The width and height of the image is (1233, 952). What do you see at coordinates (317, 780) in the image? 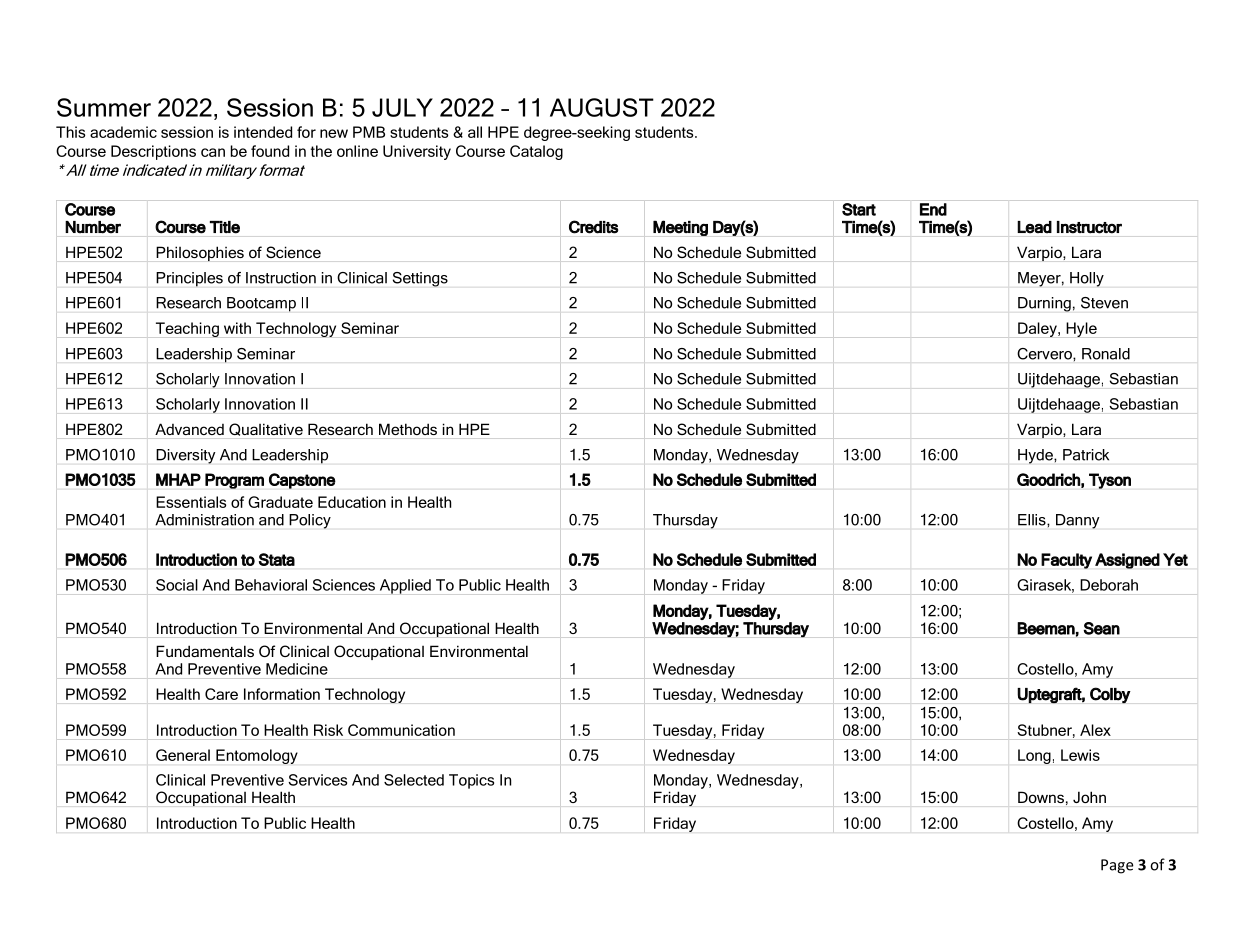
I see `Services` at bounding box center [317, 780].
